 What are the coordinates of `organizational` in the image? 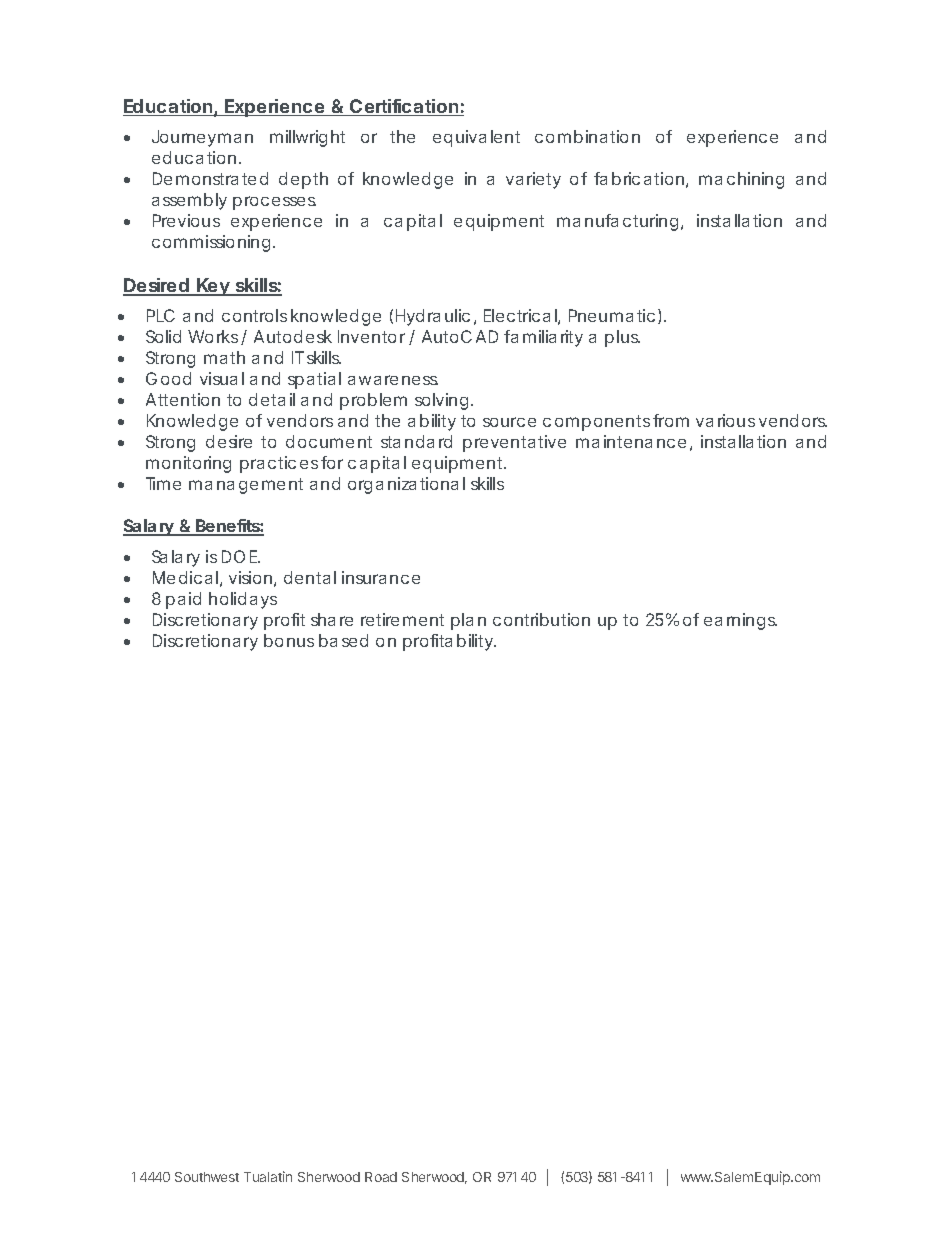 It's located at (406, 485).
